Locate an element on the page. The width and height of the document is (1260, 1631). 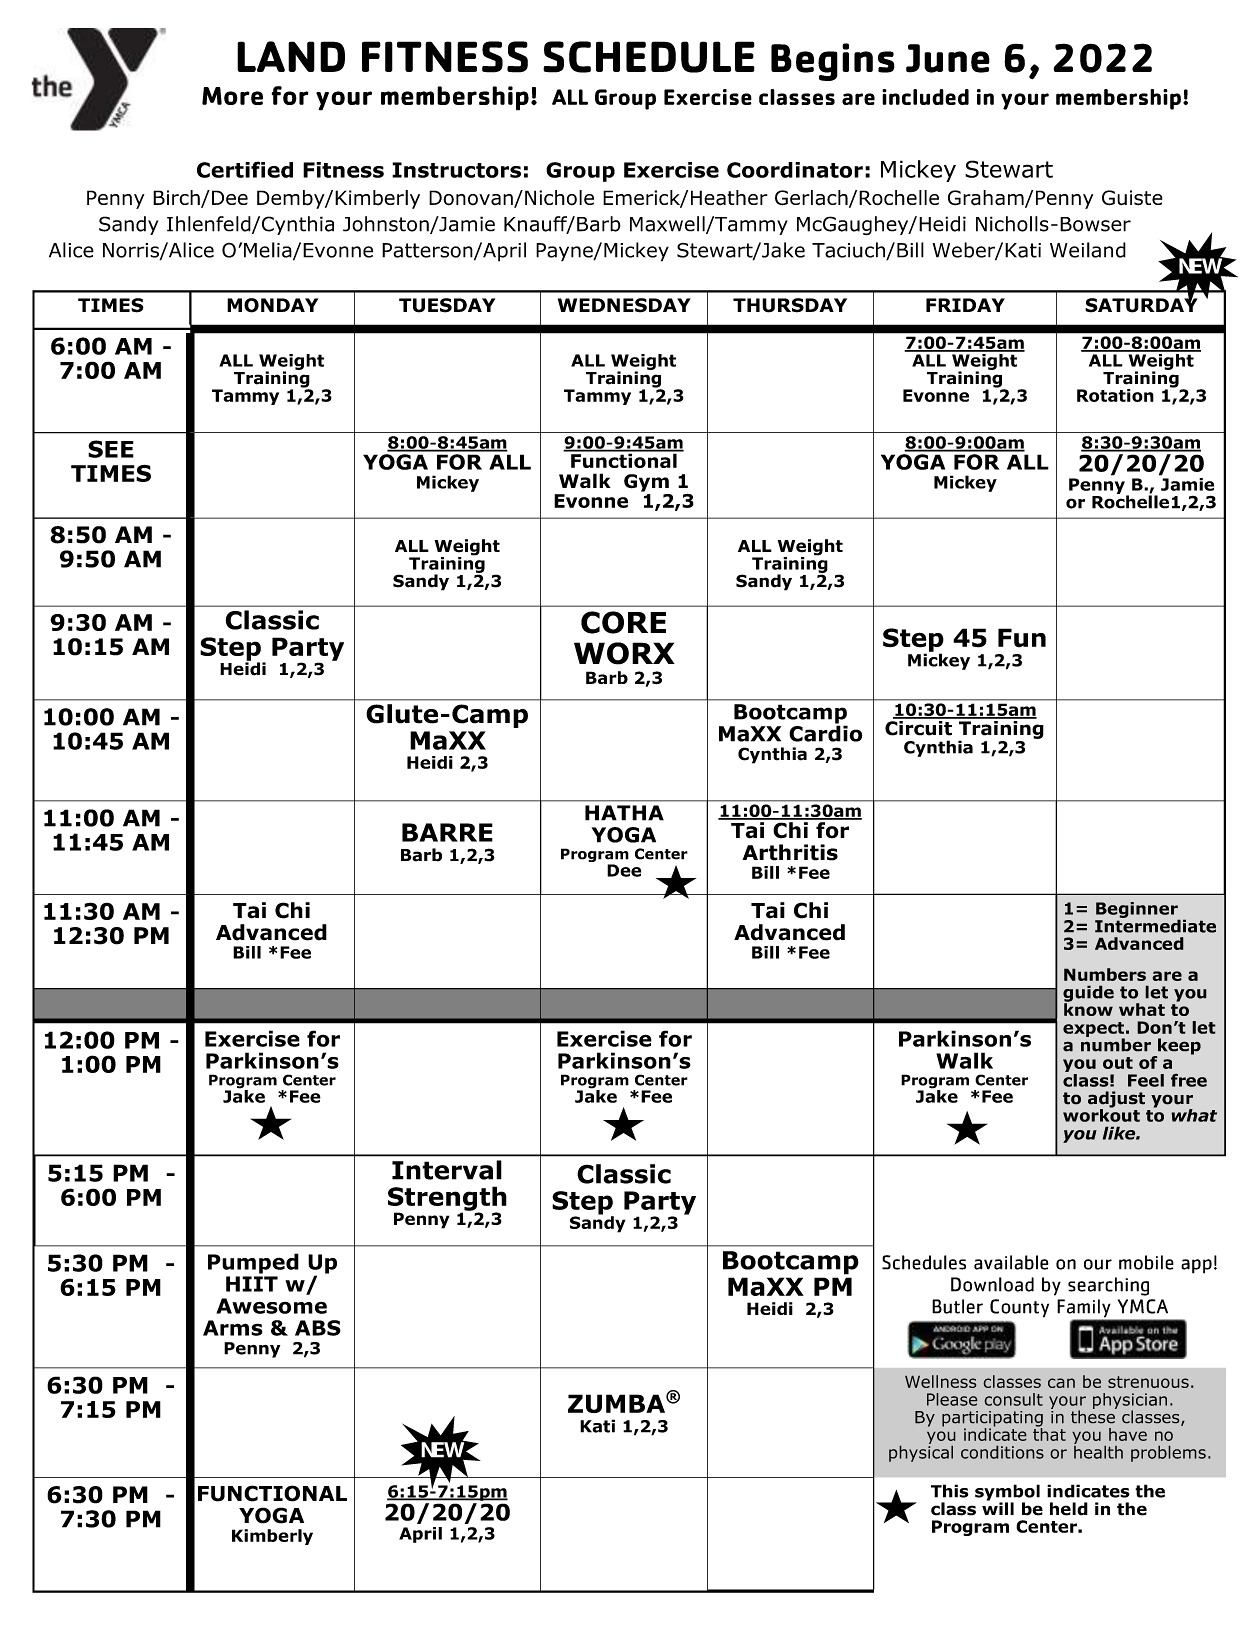
SEE is located at coordinates (111, 449).
